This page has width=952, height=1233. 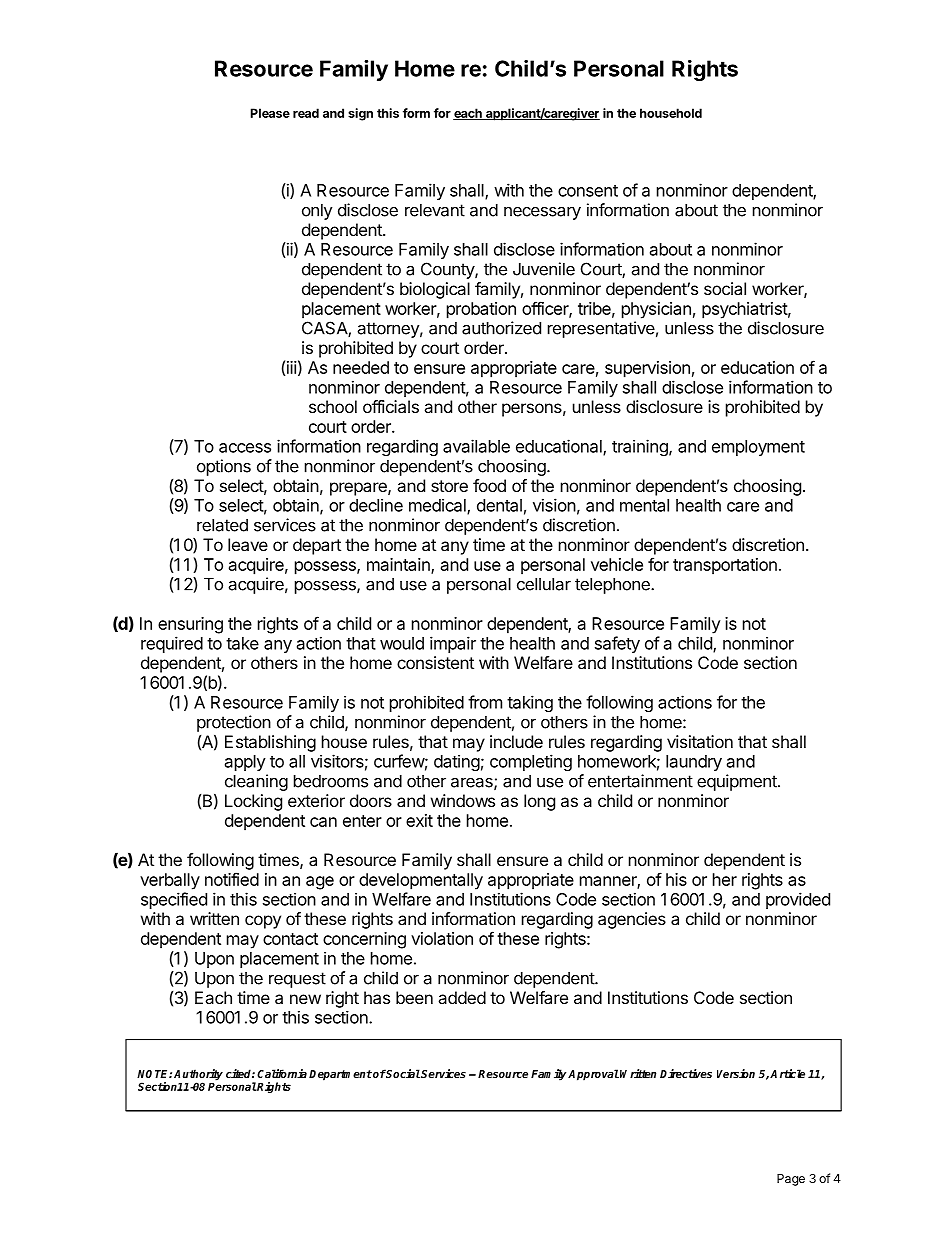 I want to click on take, so click(x=242, y=643).
